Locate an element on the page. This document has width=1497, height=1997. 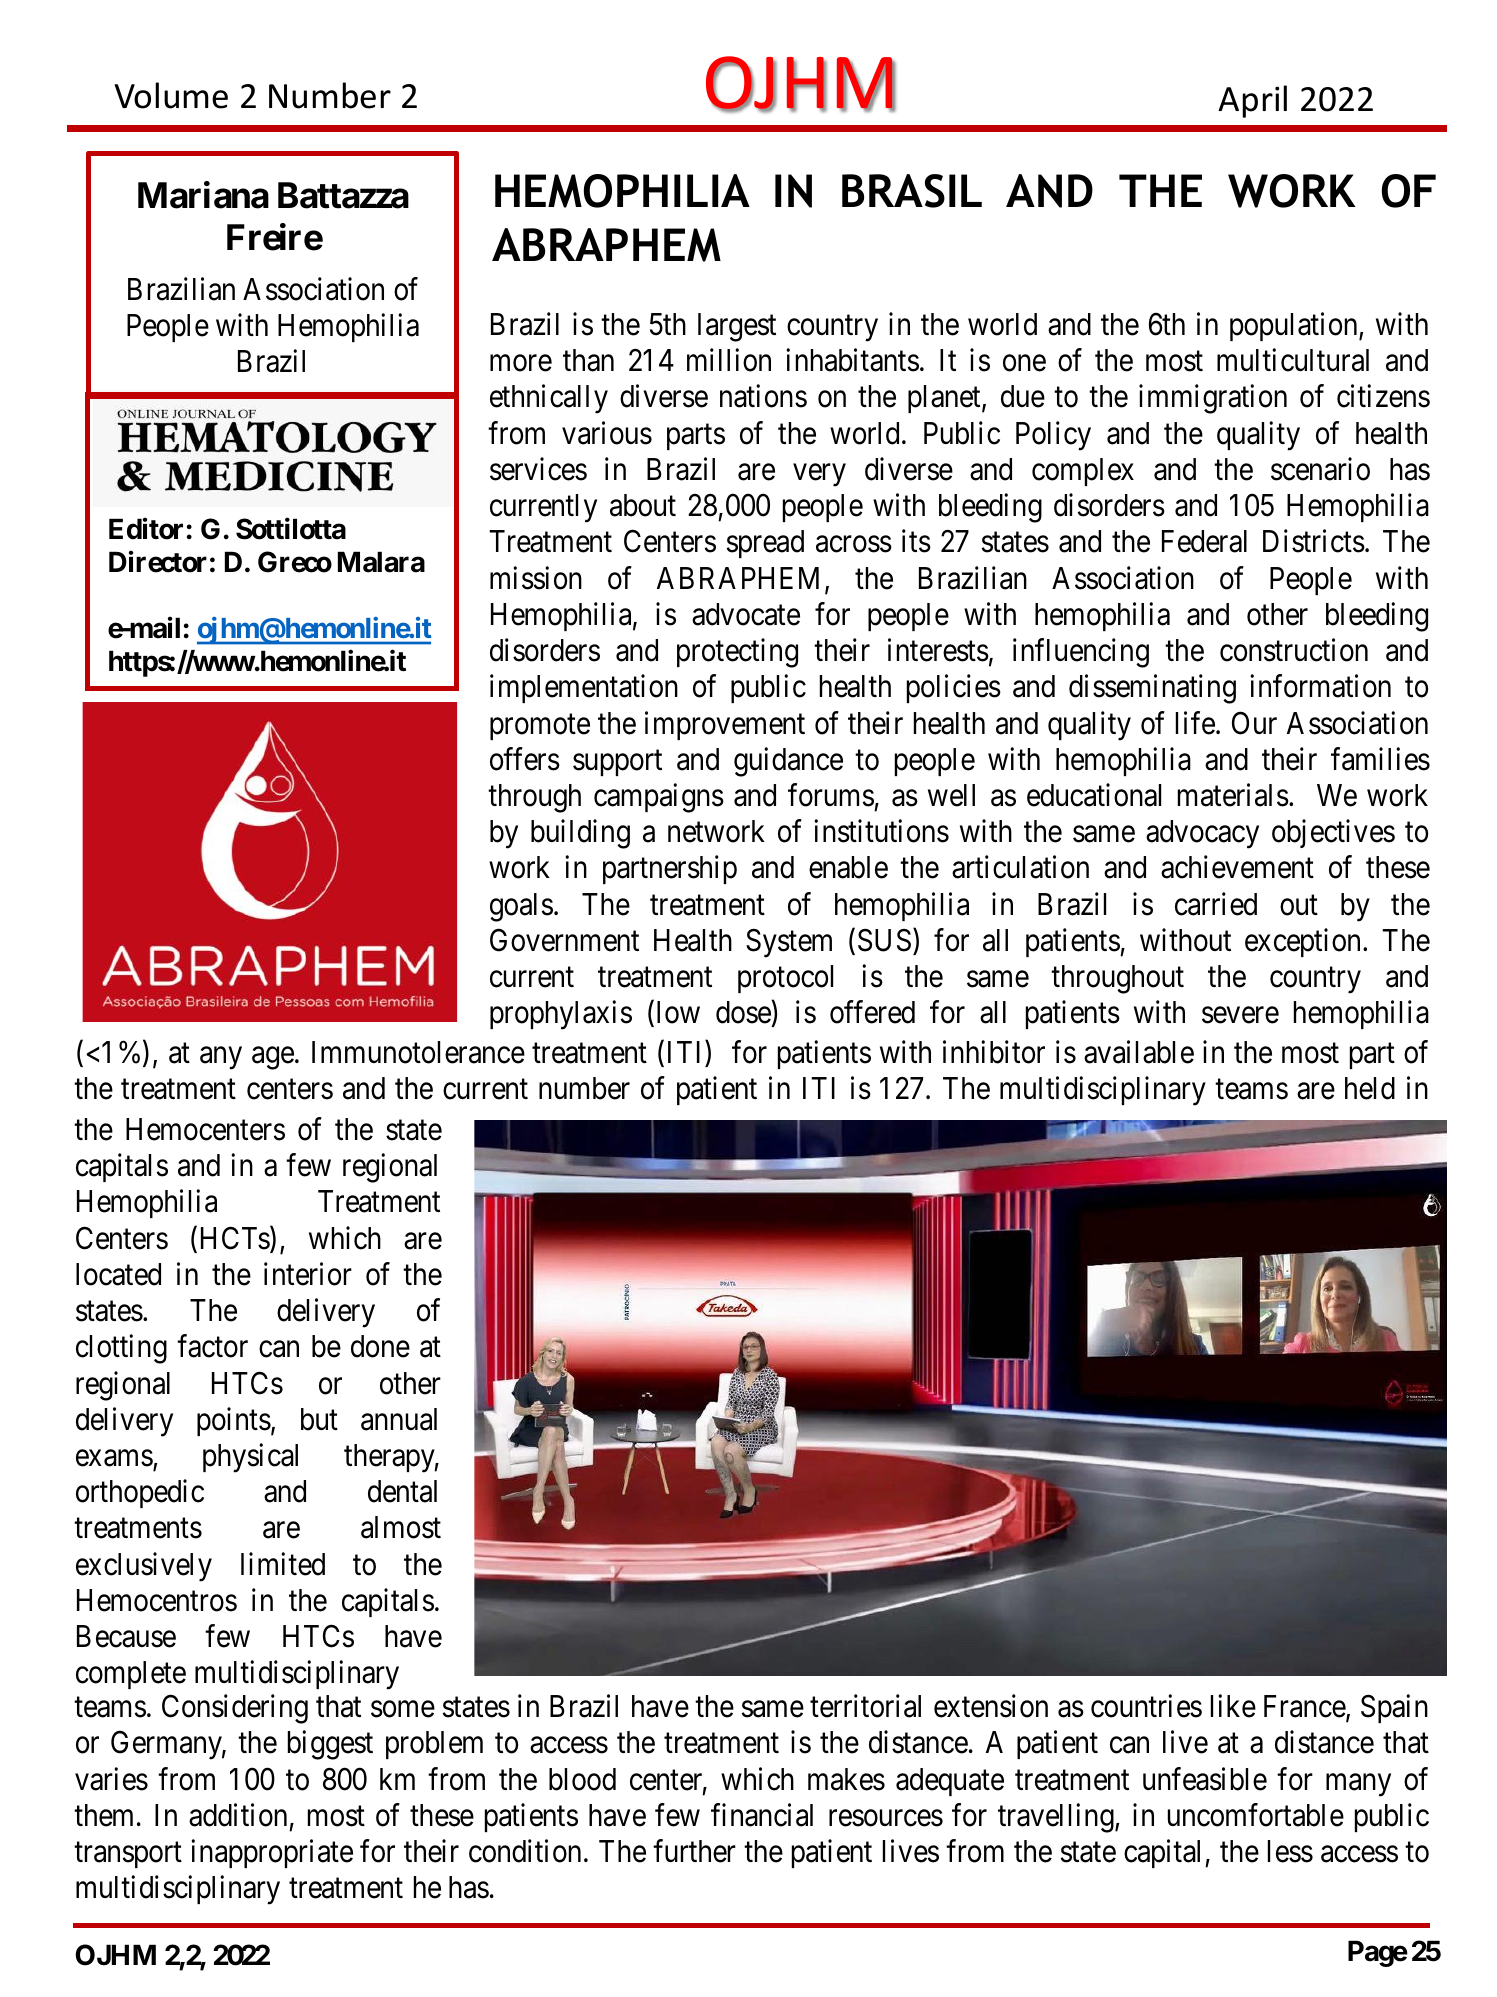
dental is located at coordinates (402, 1491).
